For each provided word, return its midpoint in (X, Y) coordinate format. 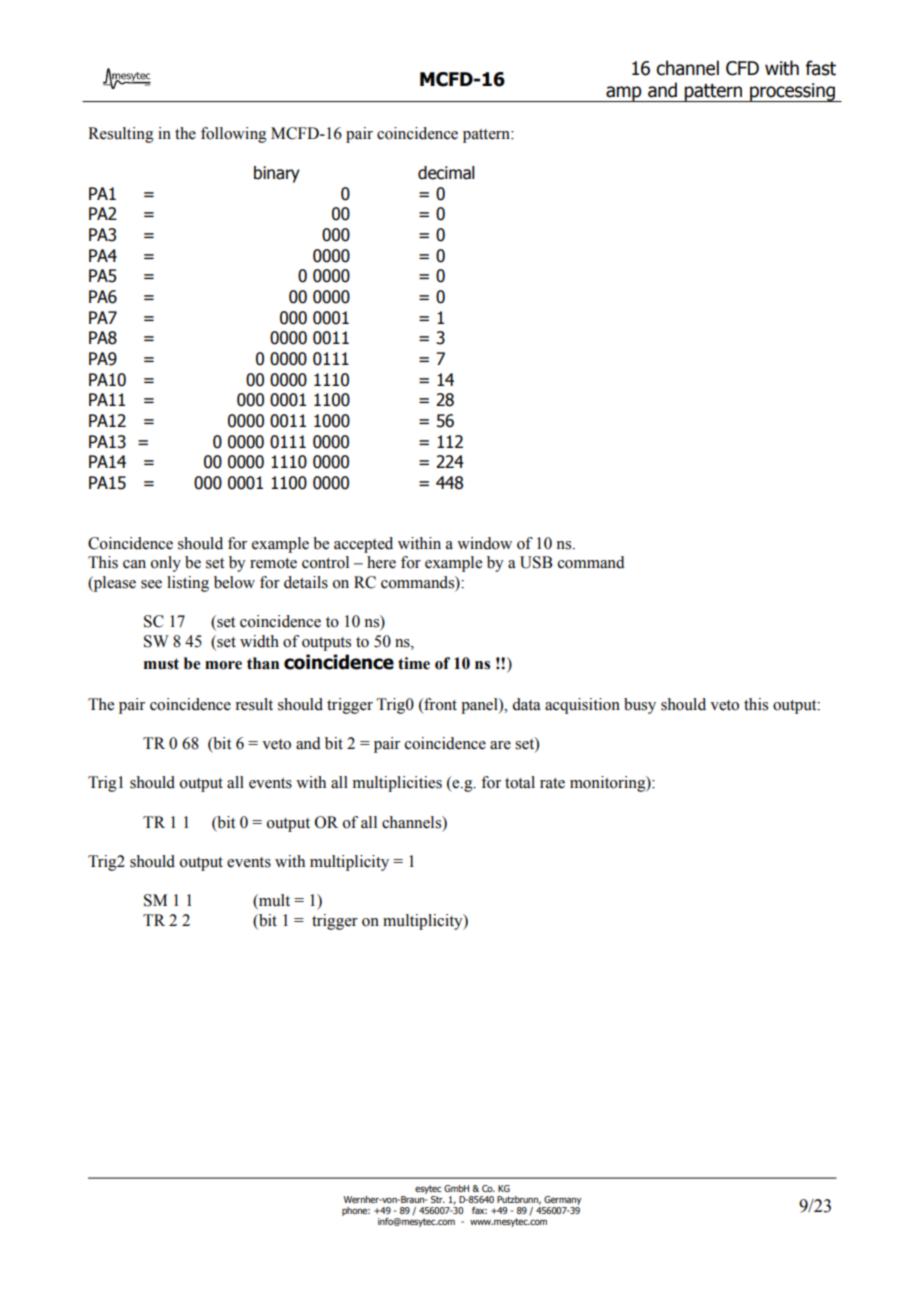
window (484, 543)
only (166, 564)
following (234, 135)
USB (536, 562)
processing (792, 92)
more (223, 665)
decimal (446, 173)
